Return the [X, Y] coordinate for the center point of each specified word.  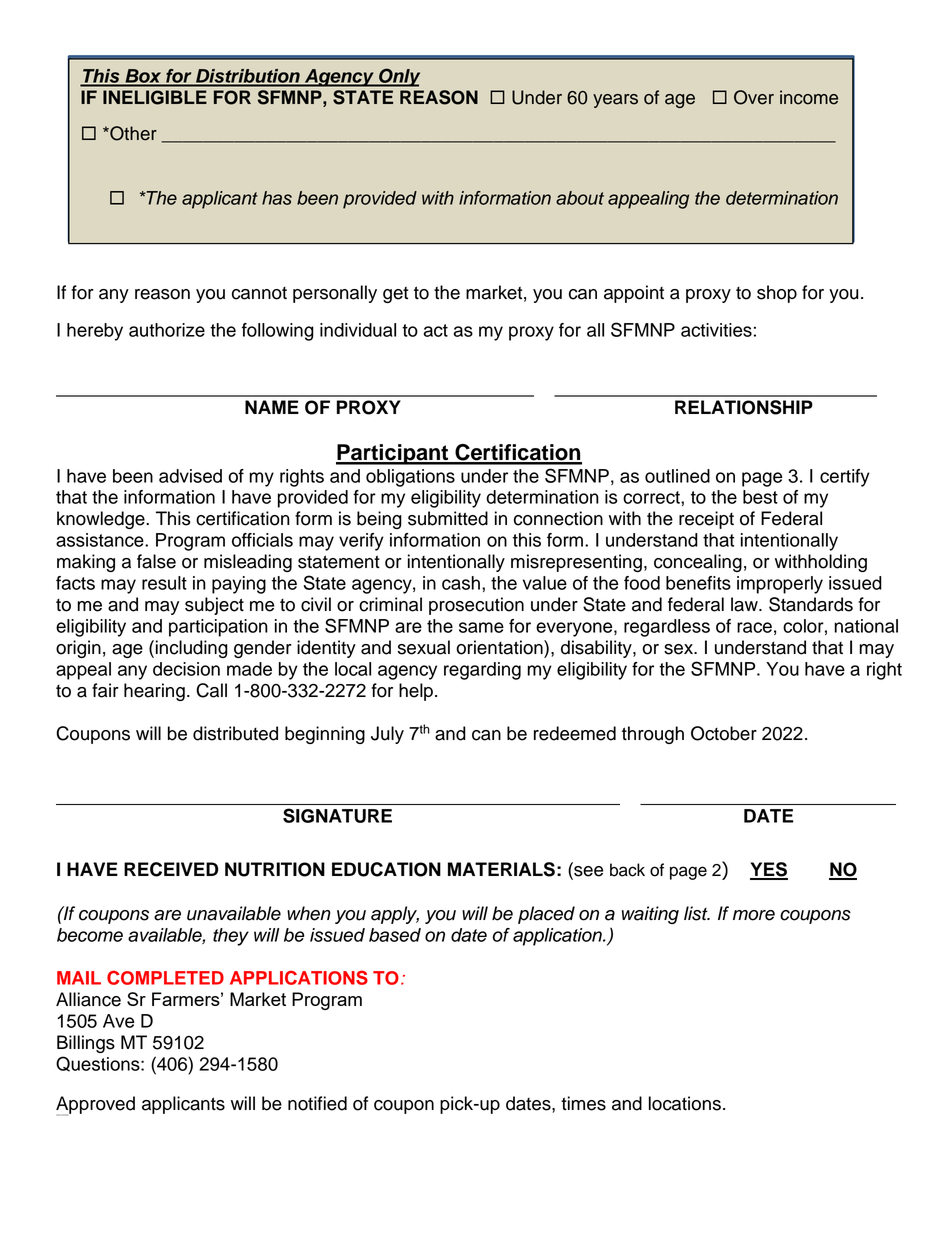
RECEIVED [171, 869]
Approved [95, 1106]
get [395, 295]
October [724, 733]
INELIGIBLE [155, 97]
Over [754, 97]
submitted [448, 518]
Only [398, 77]
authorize [167, 330]
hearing [154, 692]
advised [190, 476]
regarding [482, 671]
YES [769, 870]
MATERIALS [501, 869]
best [760, 497]
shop [777, 294]
